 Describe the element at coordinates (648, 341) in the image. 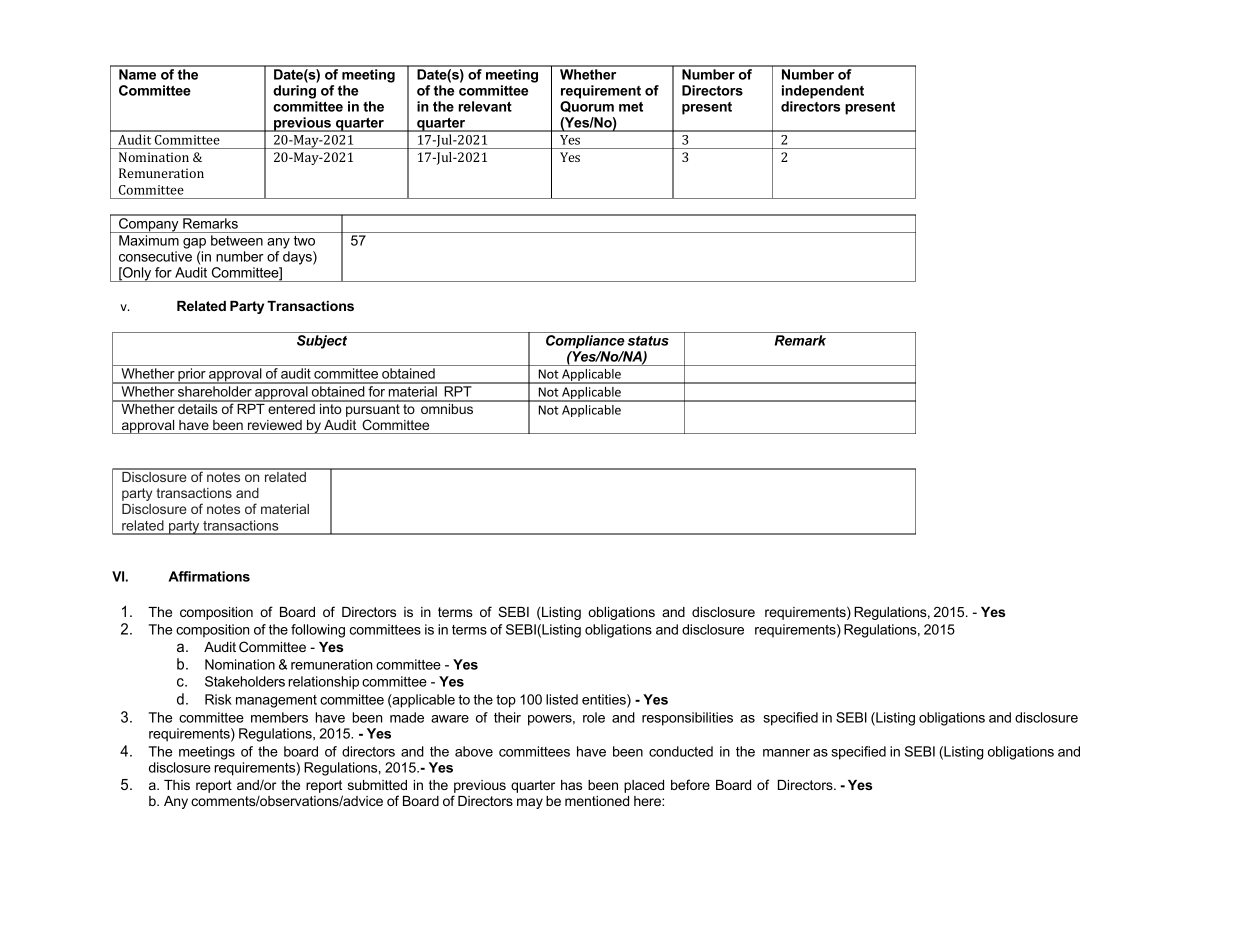

I see `status` at that location.
